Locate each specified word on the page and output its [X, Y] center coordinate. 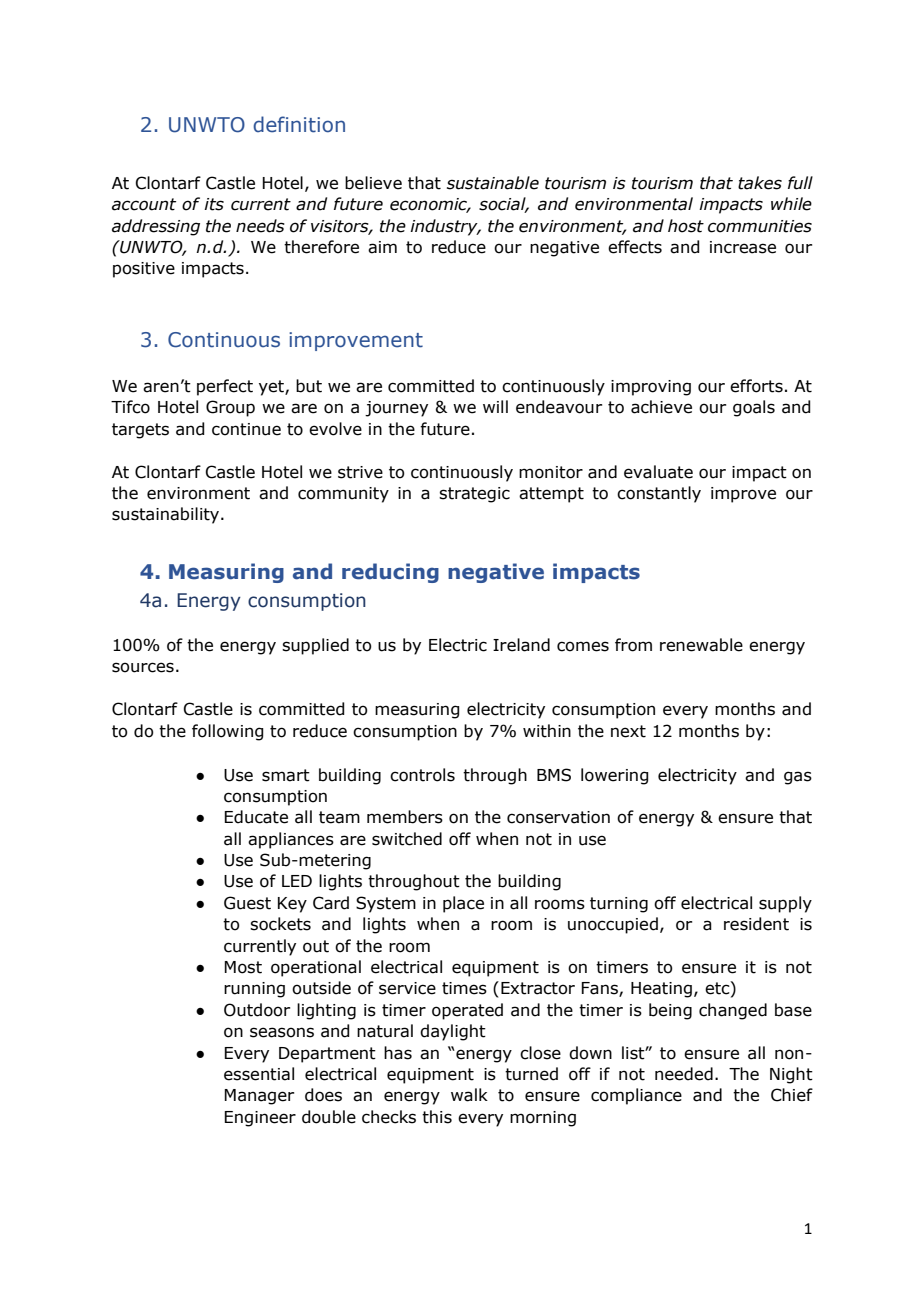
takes [760, 183]
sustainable [493, 183]
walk [469, 1095]
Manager [259, 1097]
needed [684, 1074]
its [214, 204]
